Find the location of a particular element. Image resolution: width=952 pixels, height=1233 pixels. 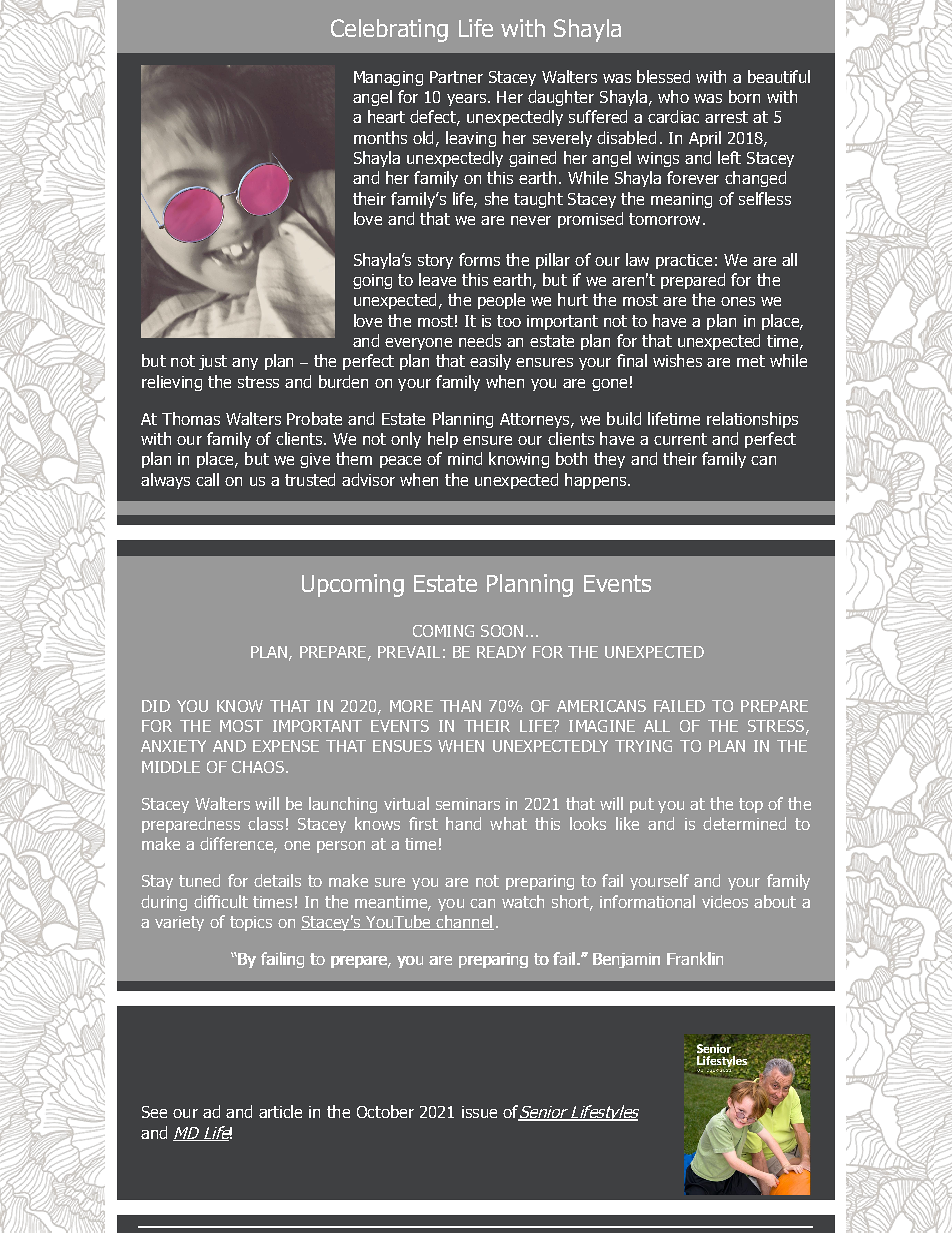

TRYING is located at coordinates (643, 746).
